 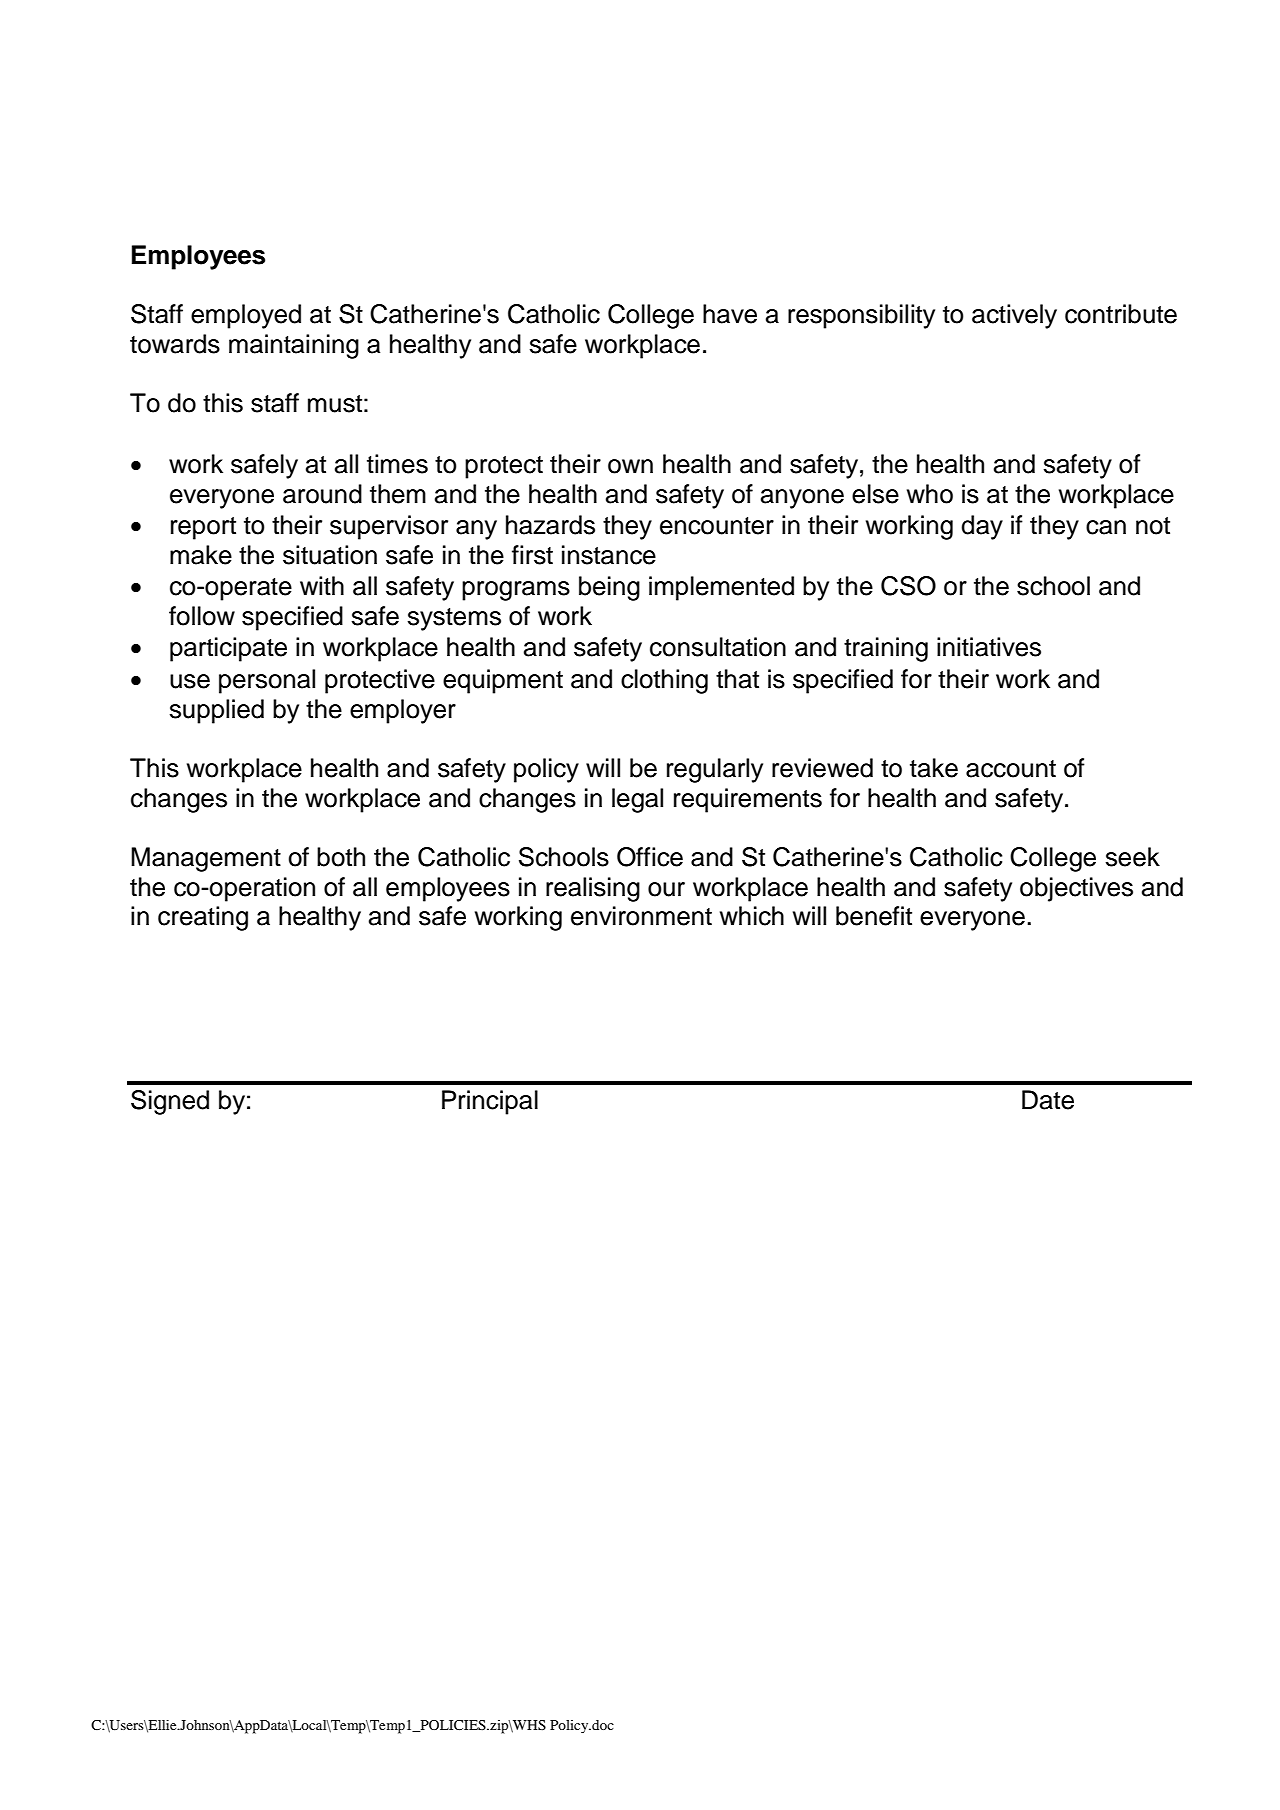 I want to click on Signed, so click(x=170, y=1102).
